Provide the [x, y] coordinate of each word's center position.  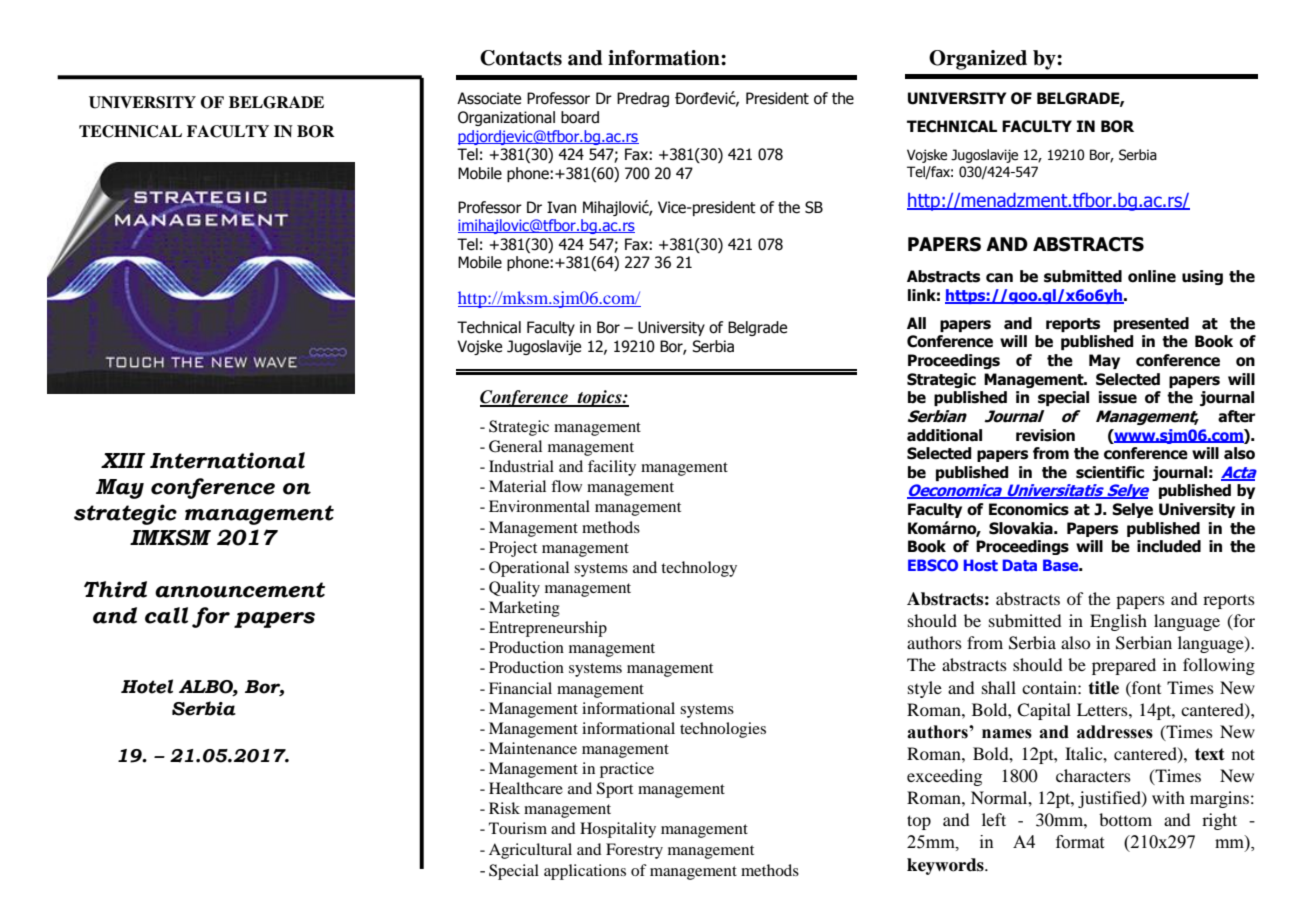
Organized [978, 60]
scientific [1110, 472]
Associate [489, 98]
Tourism [518, 828]
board [580, 117]
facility [612, 468]
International [227, 460]
